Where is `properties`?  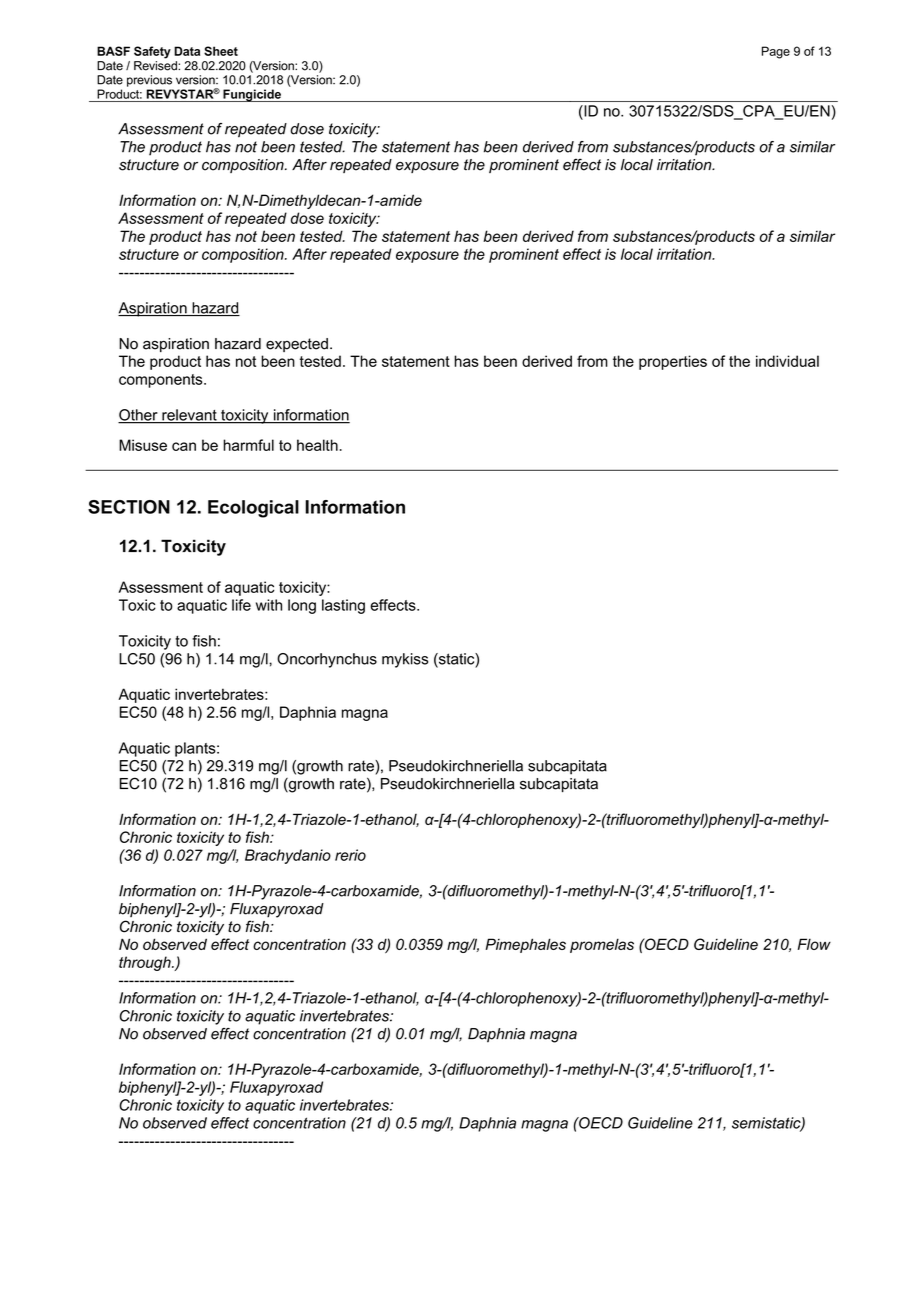 properties is located at coordinates (673, 362).
